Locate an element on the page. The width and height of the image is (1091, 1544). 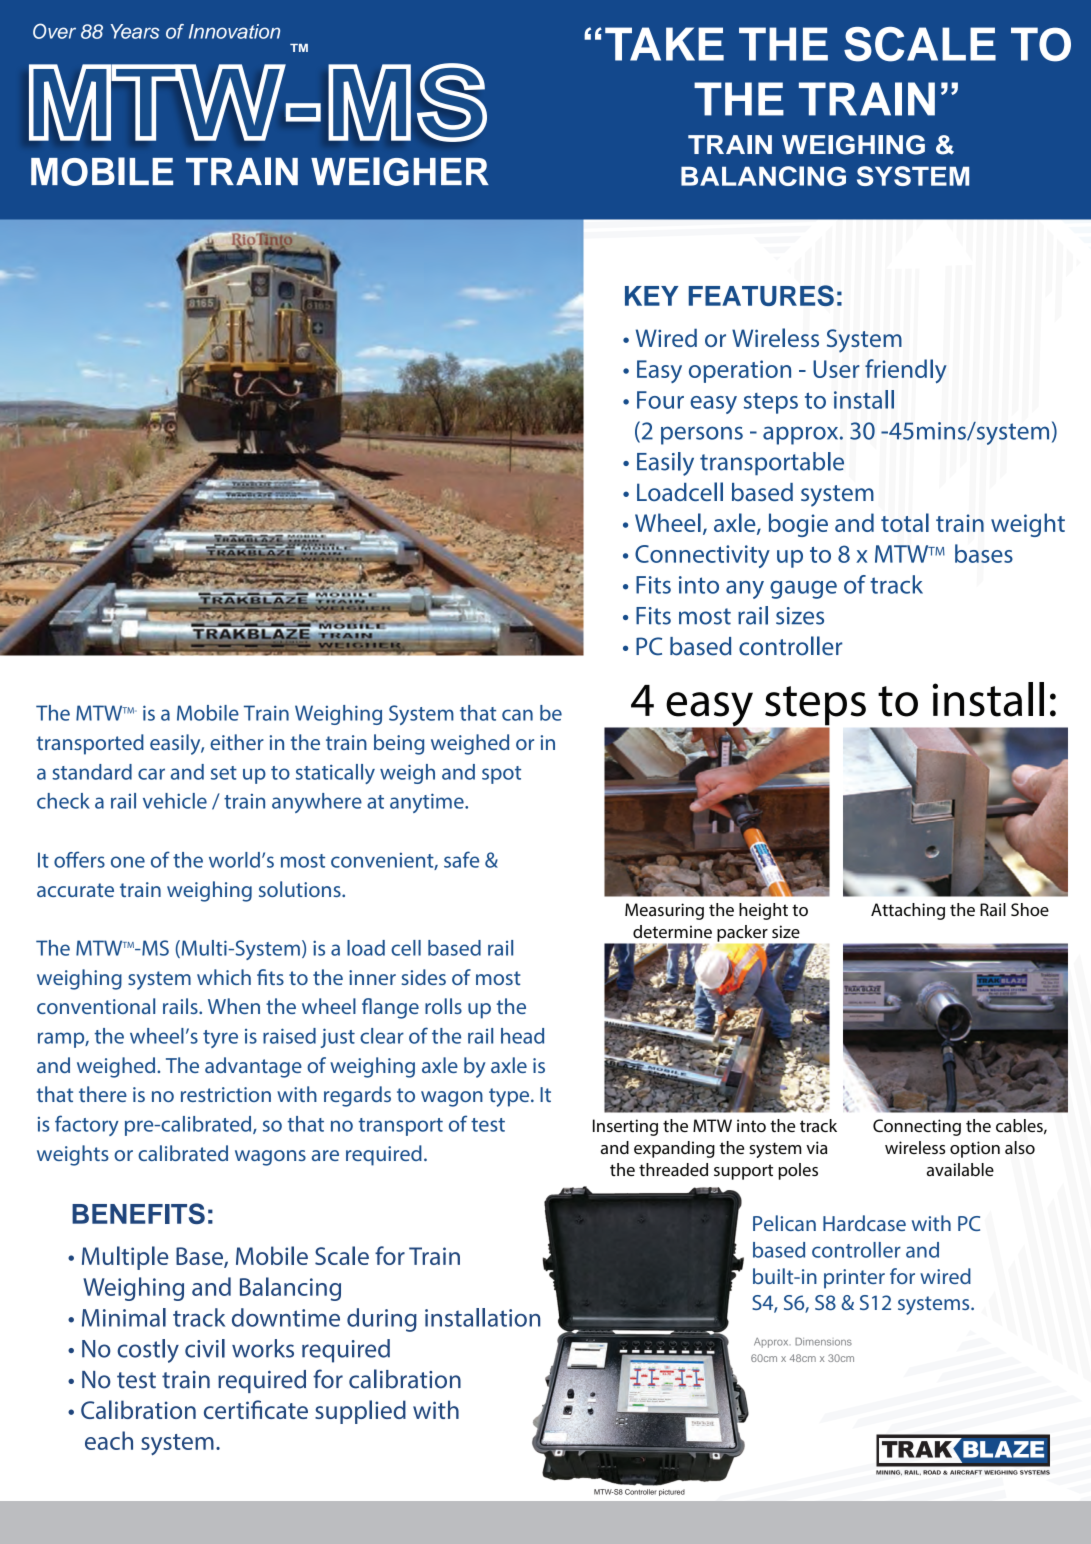
friendly is located at coordinates (906, 371).
